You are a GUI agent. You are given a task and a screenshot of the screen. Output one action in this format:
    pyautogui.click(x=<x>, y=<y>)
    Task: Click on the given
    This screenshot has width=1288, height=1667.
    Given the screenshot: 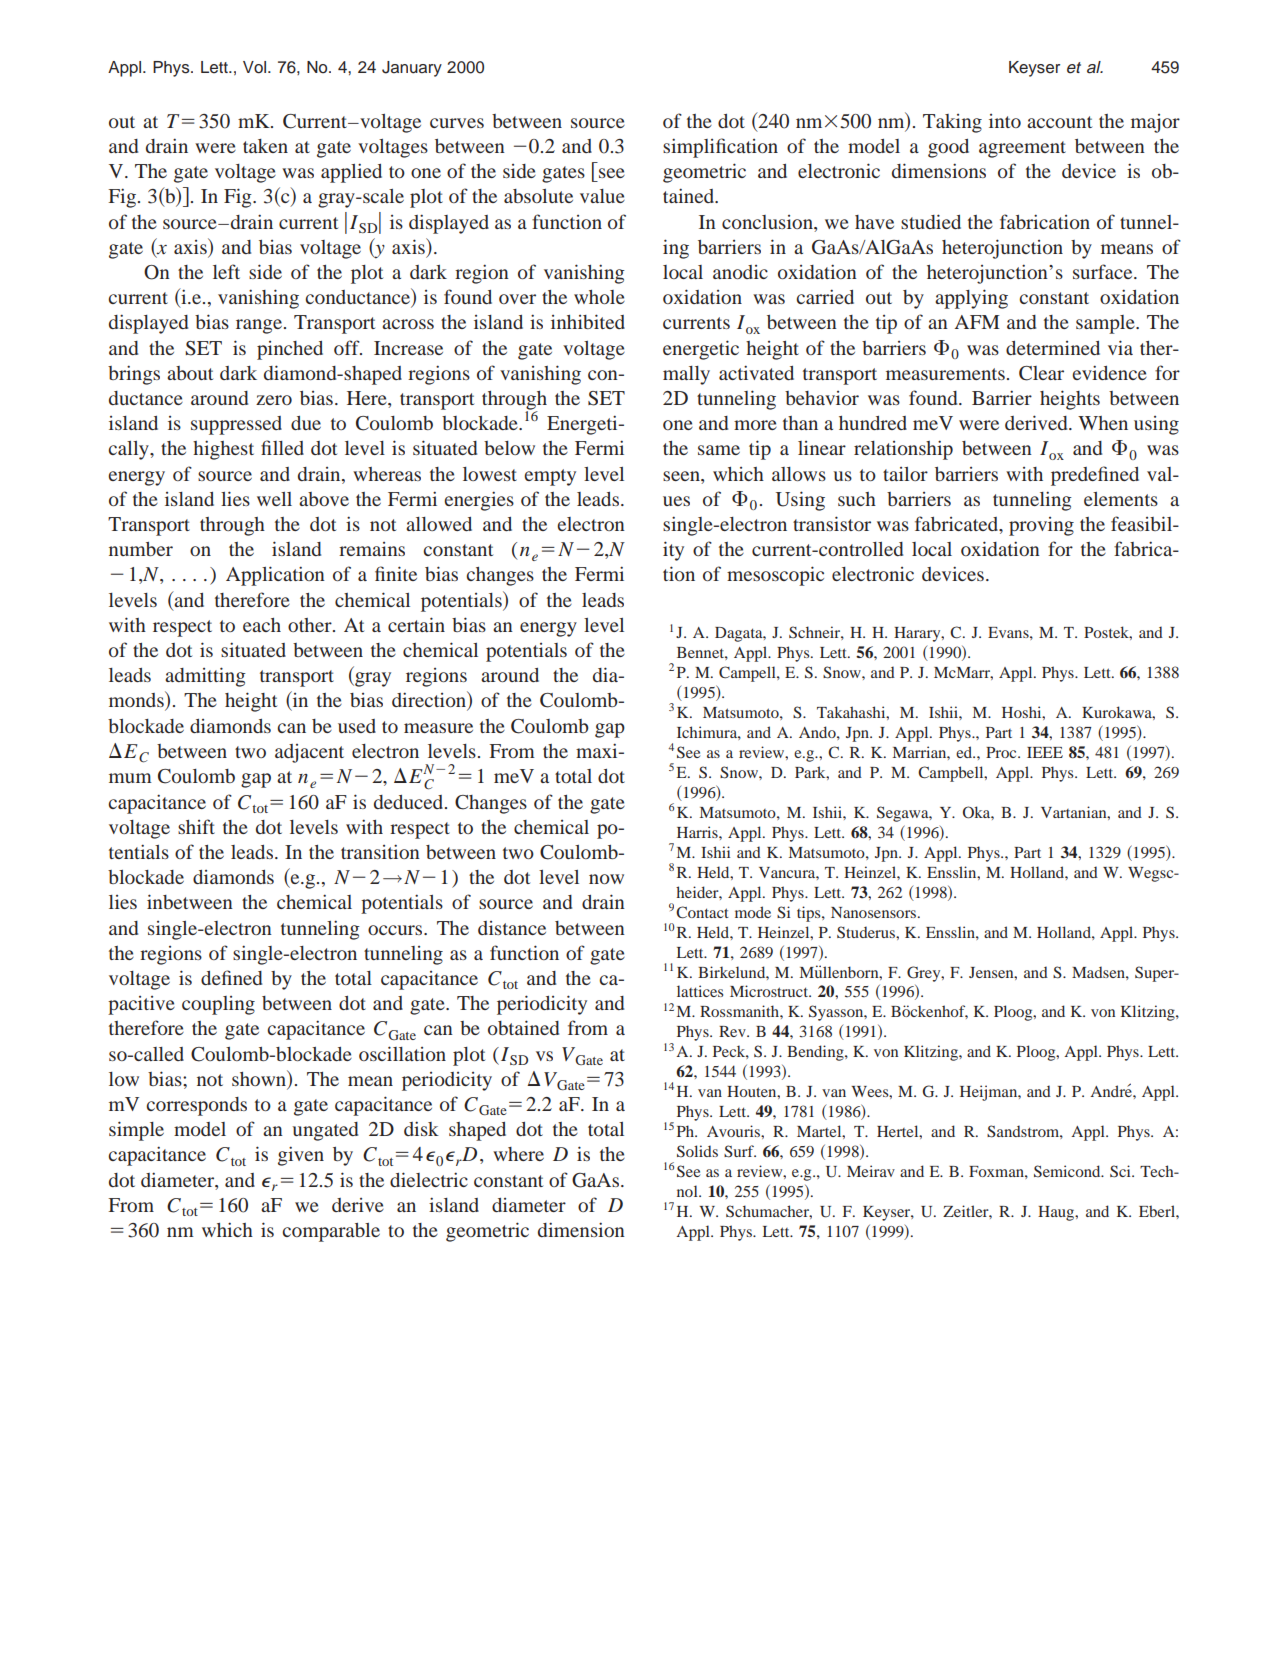 What is the action you would take?
    pyautogui.click(x=301, y=1156)
